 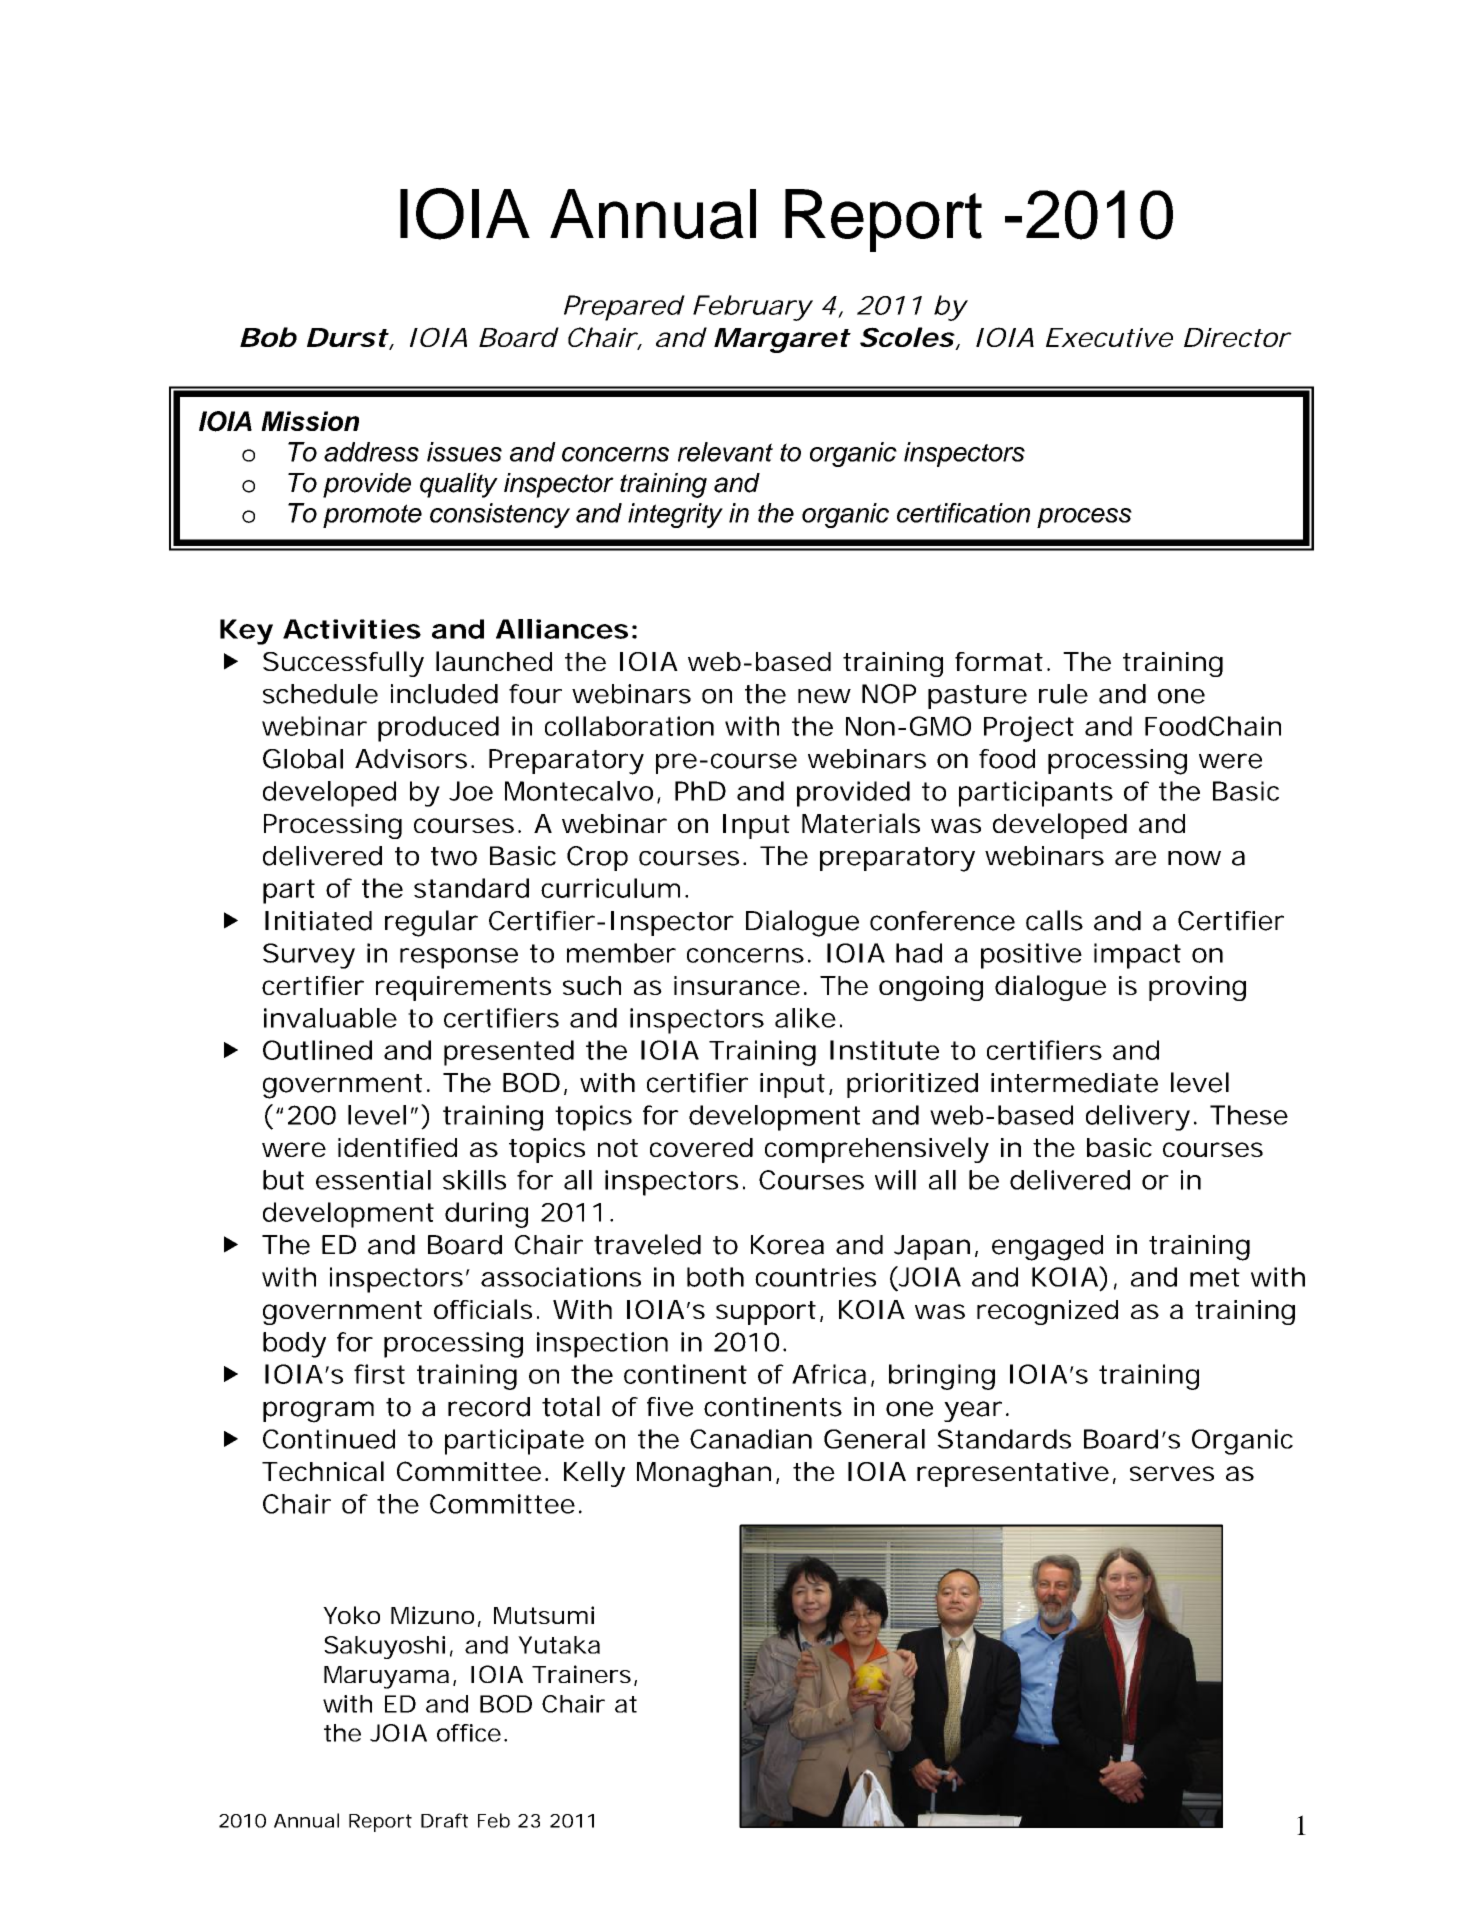 What do you see at coordinates (454, 856) in the screenshot?
I see `two` at bounding box center [454, 856].
